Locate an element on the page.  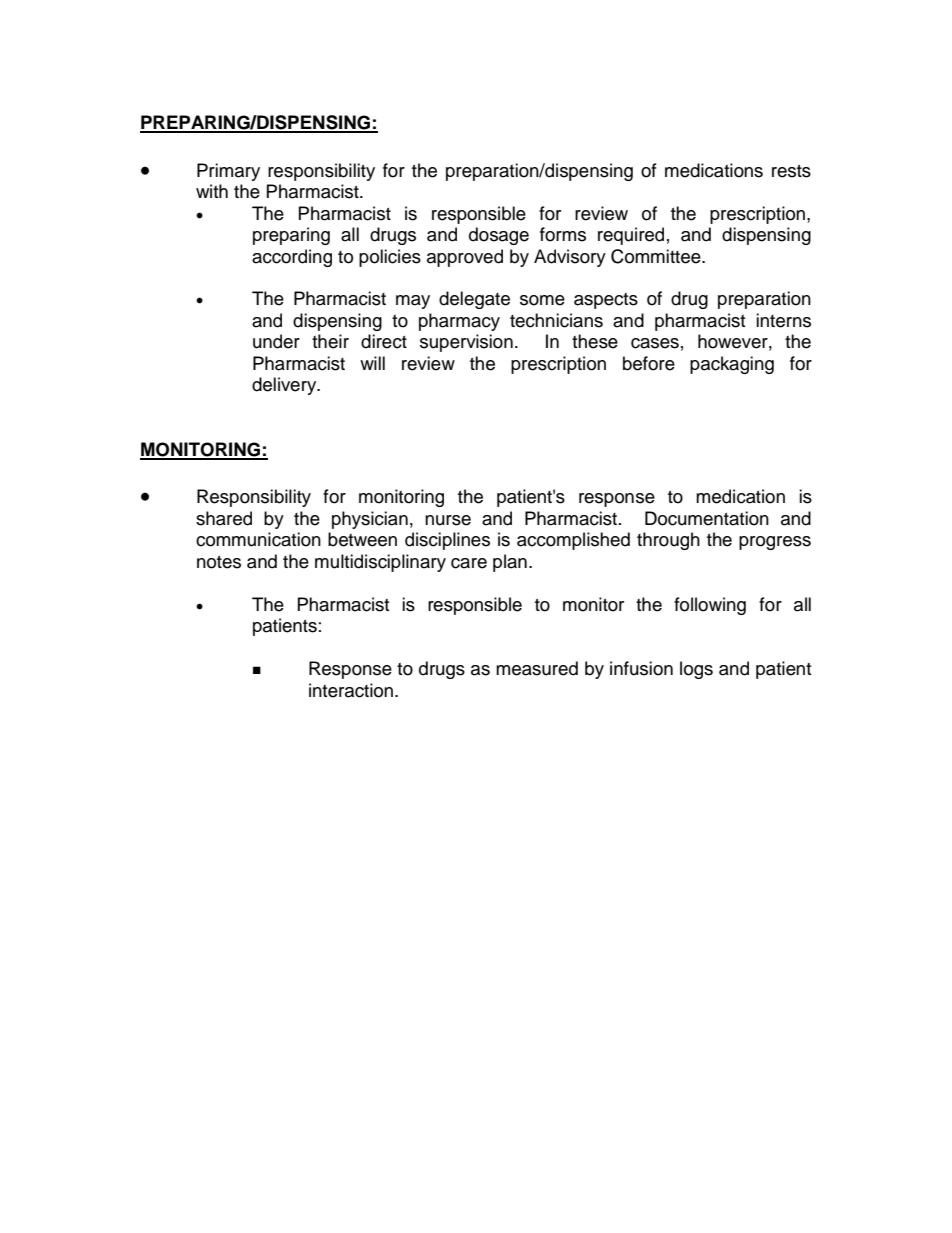
Documentation is located at coordinates (707, 518).
